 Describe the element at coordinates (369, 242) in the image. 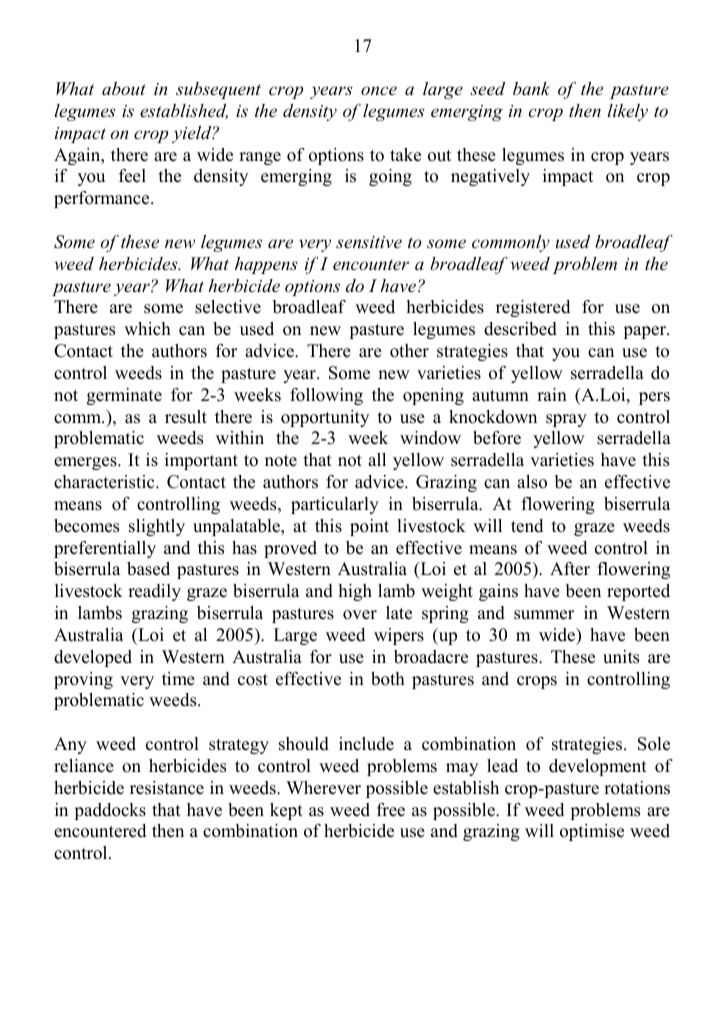

I see `sensitive` at that location.
